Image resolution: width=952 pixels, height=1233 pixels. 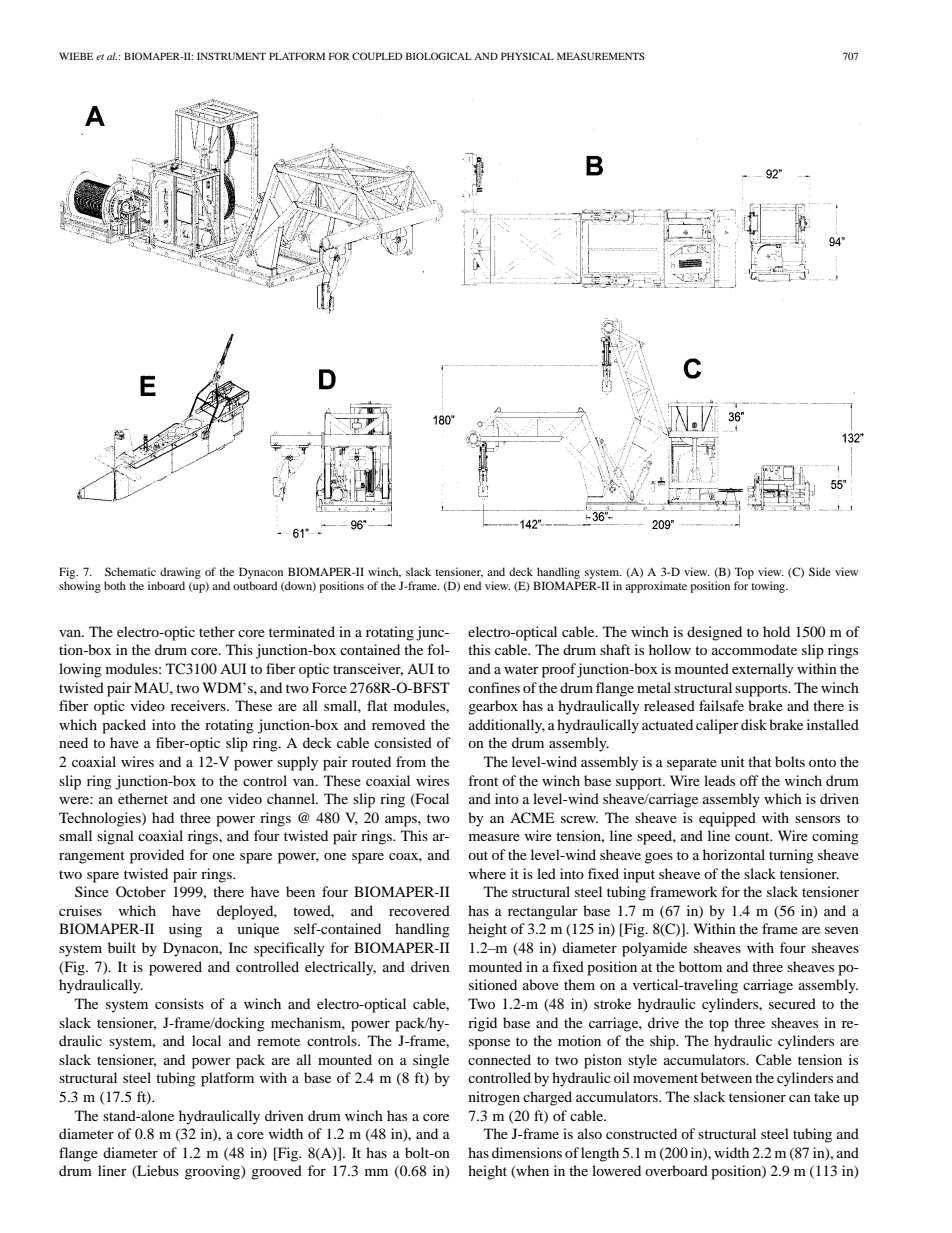 What do you see at coordinates (494, 1098) in the page?
I see `nitrogen` at bounding box center [494, 1098].
